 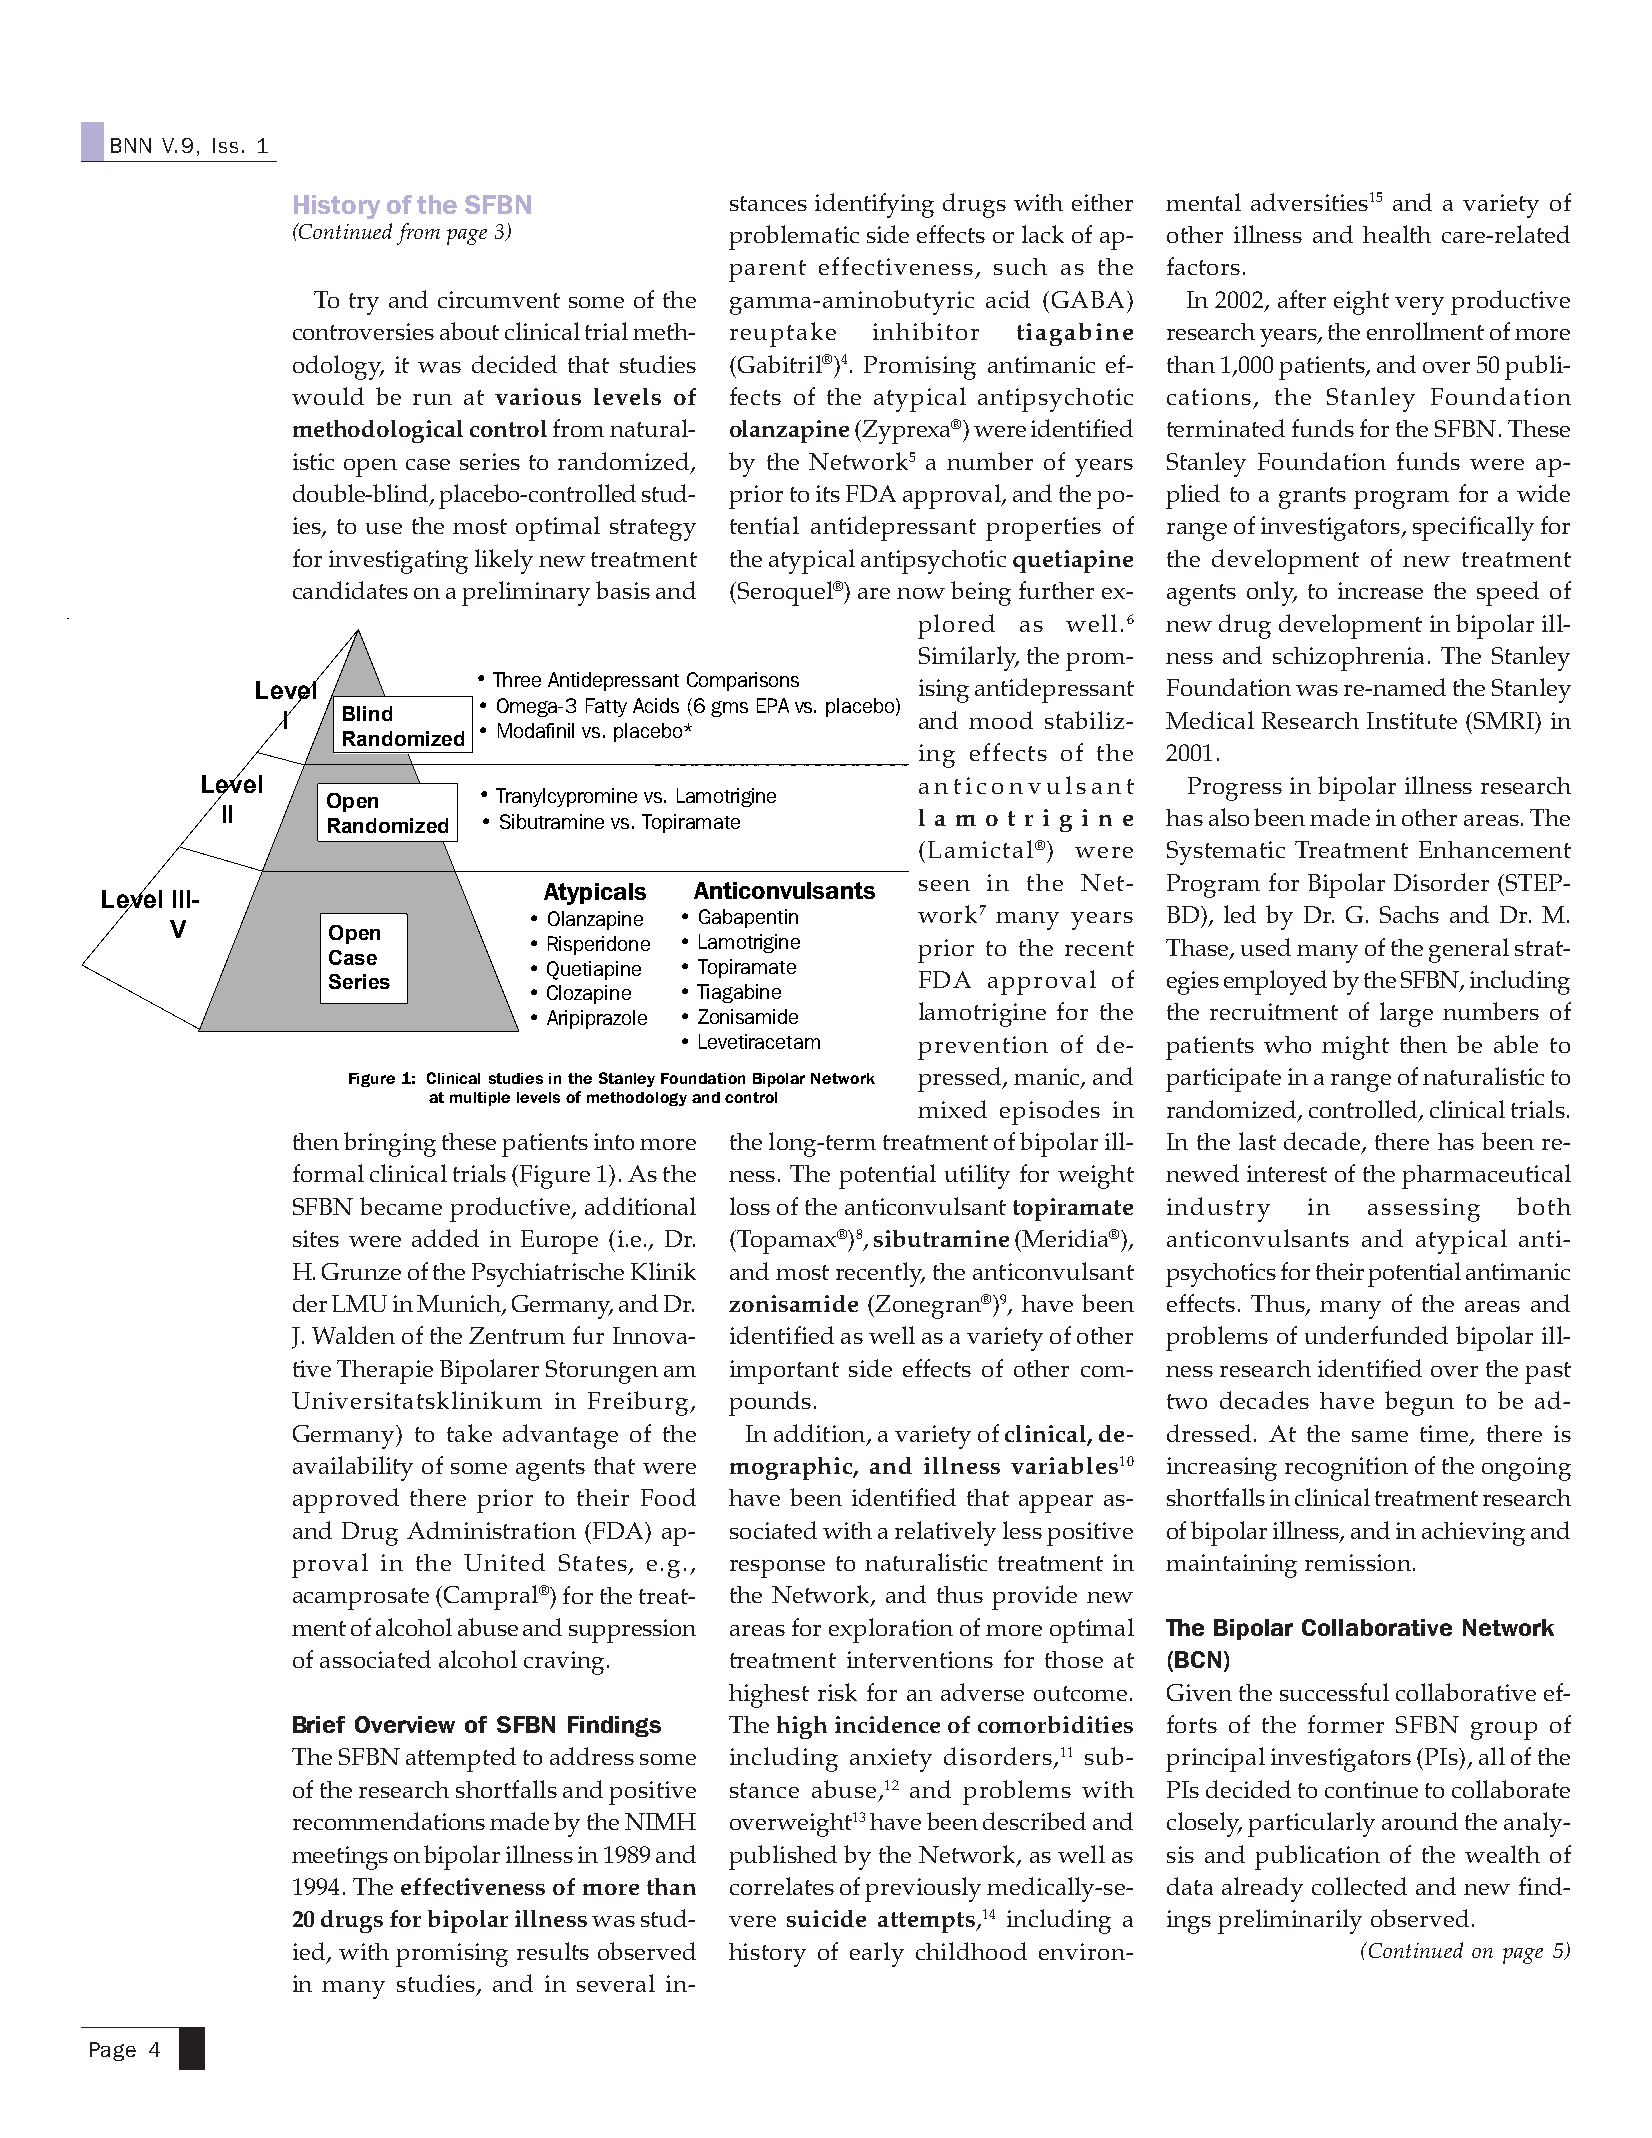 What do you see at coordinates (969, 658) in the screenshot?
I see `Similarly` at bounding box center [969, 658].
